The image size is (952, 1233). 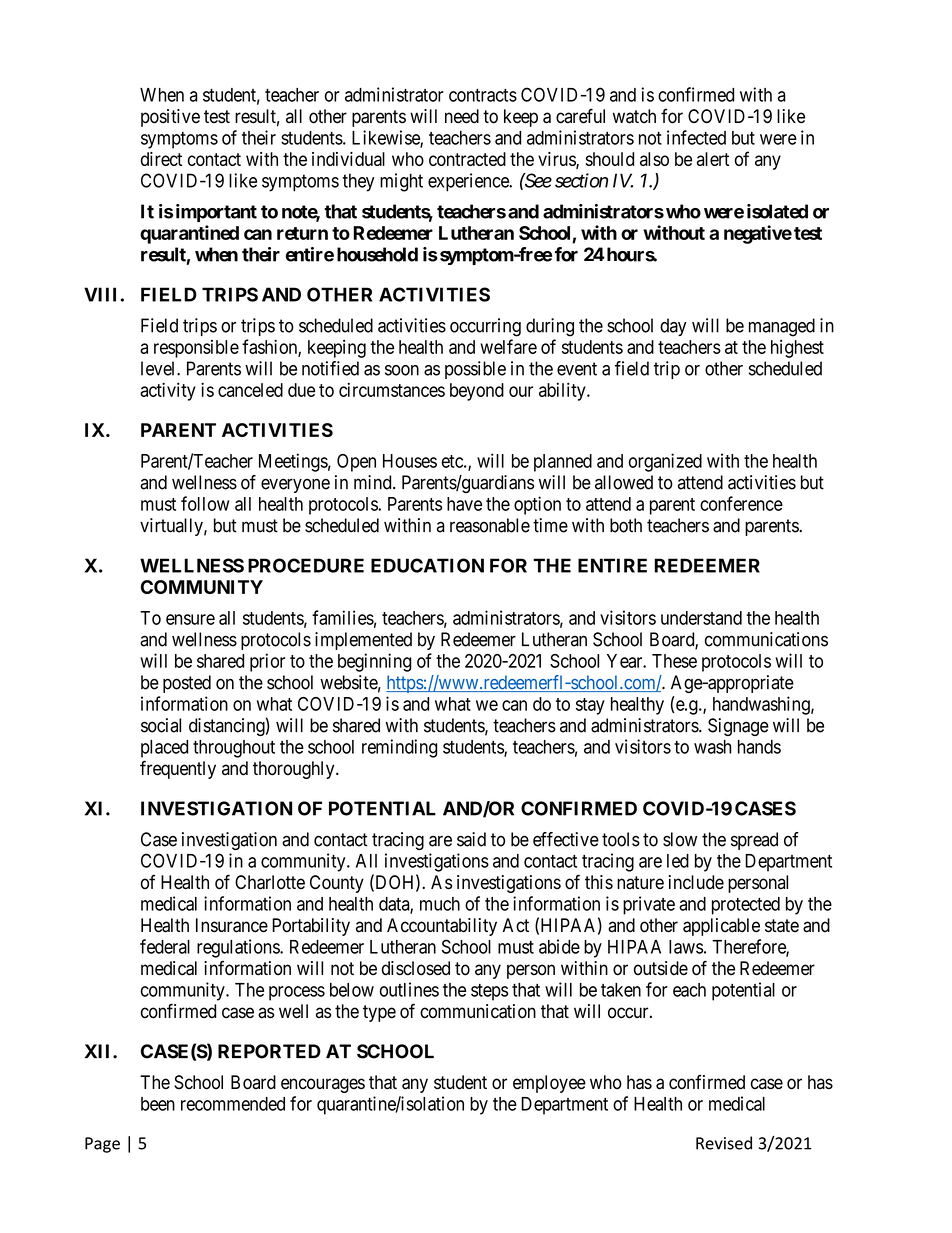 I want to click on infected, so click(x=696, y=137).
